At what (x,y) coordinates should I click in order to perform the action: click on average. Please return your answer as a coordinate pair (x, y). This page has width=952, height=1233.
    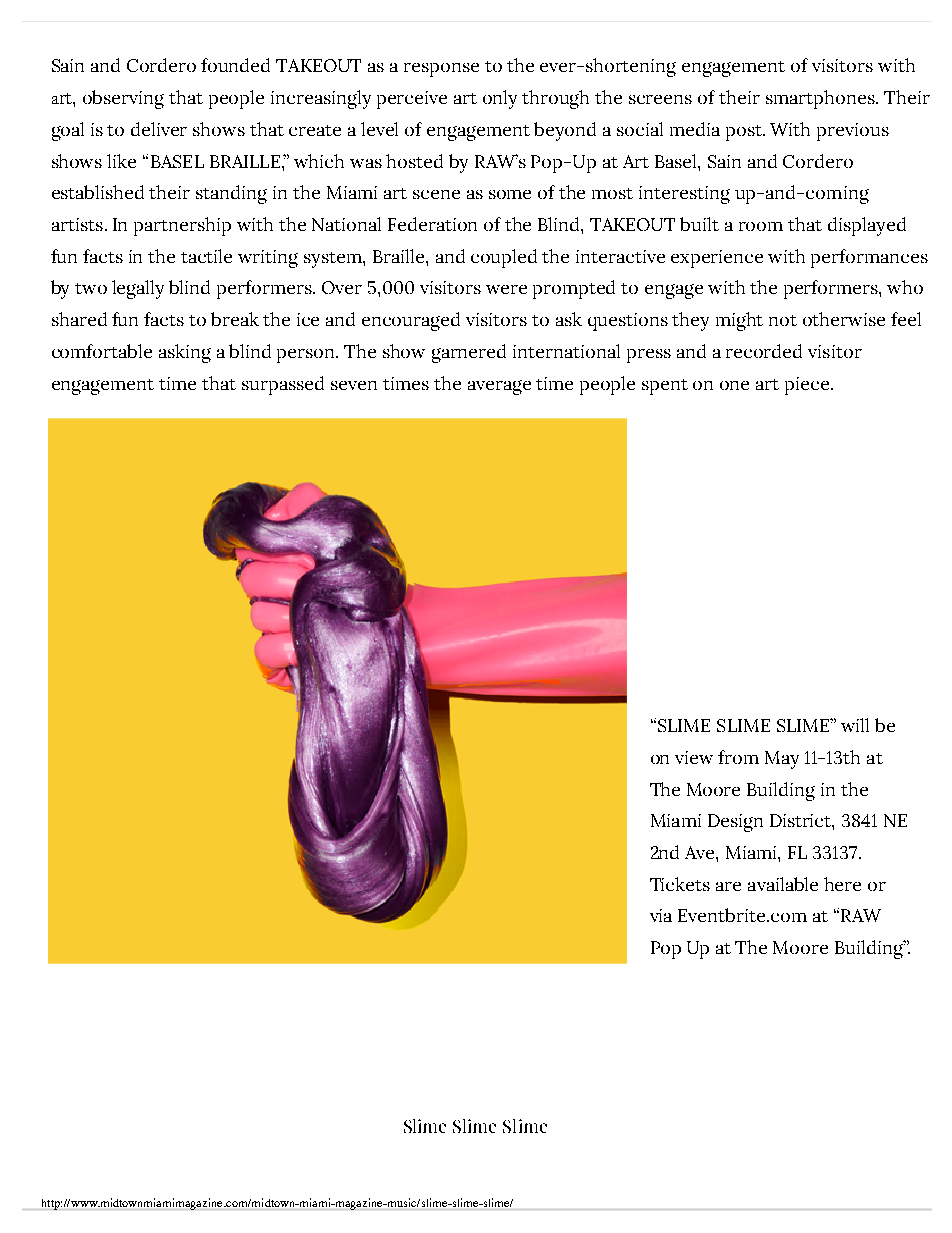
    Looking at the image, I should click on (499, 387).
